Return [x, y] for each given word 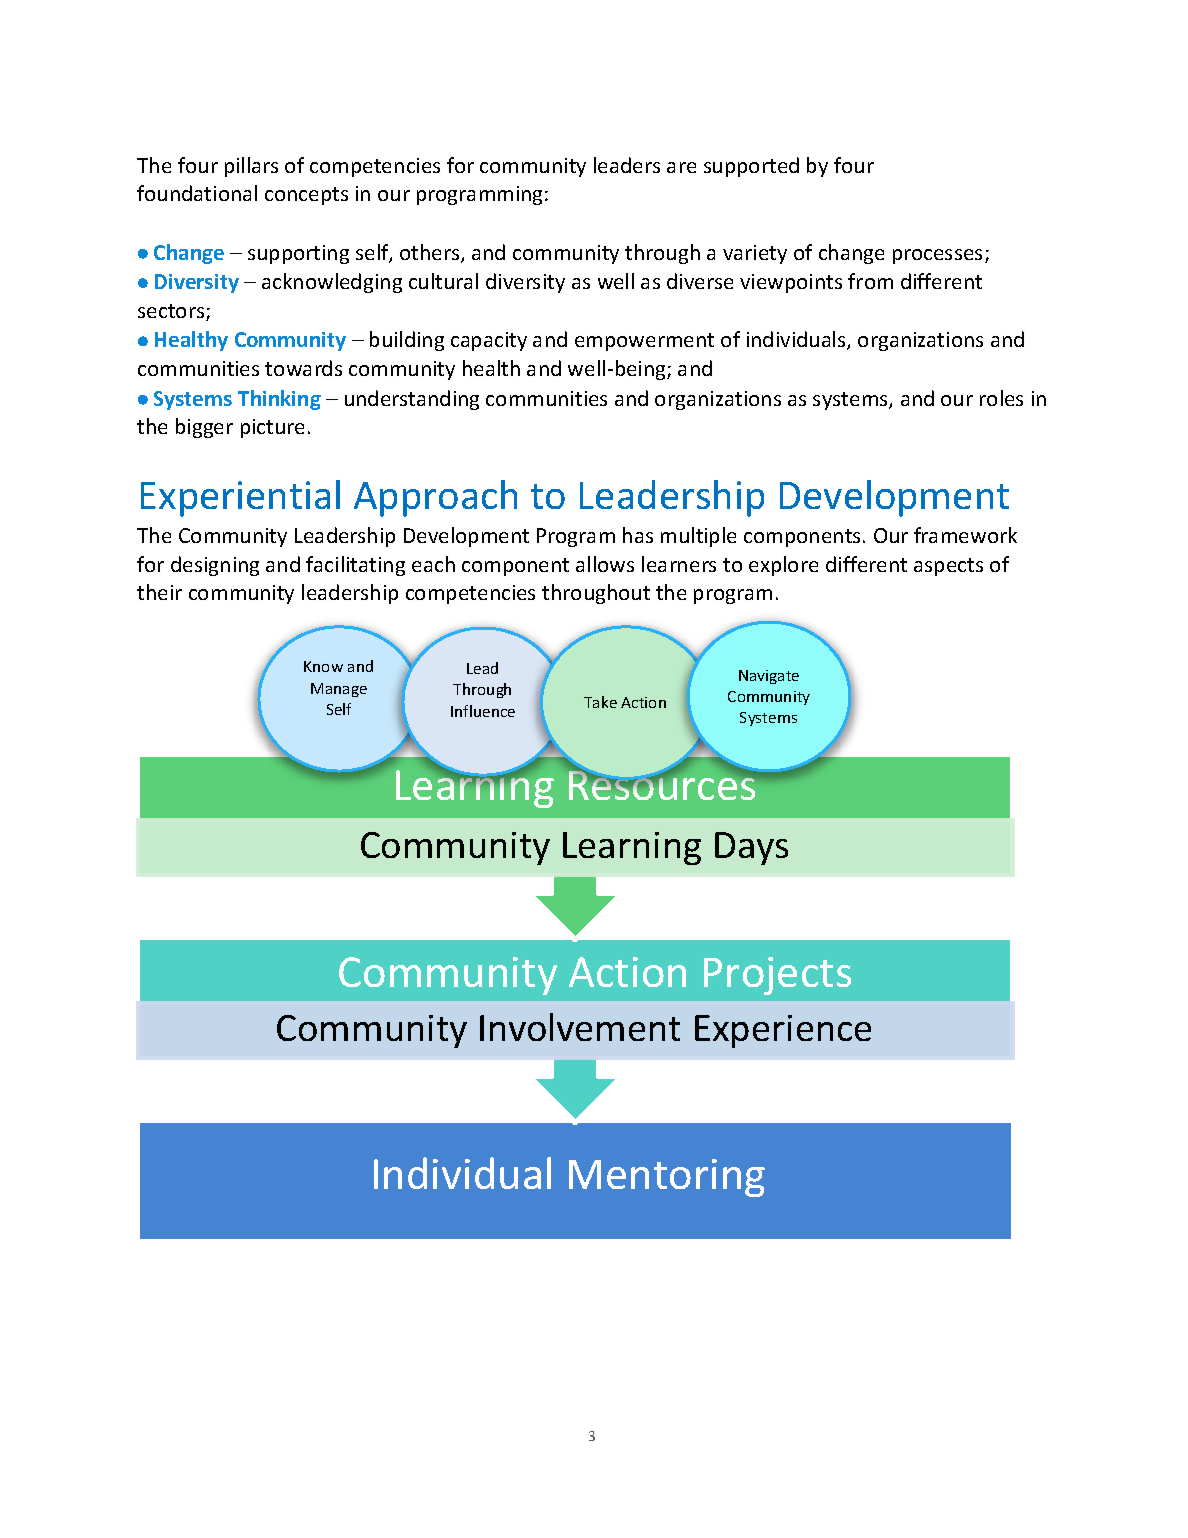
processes [937, 256]
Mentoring [667, 1178]
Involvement [580, 1027]
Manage [339, 690]
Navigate [769, 677]
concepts [306, 196]
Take [600, 702]
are [681, 167]
